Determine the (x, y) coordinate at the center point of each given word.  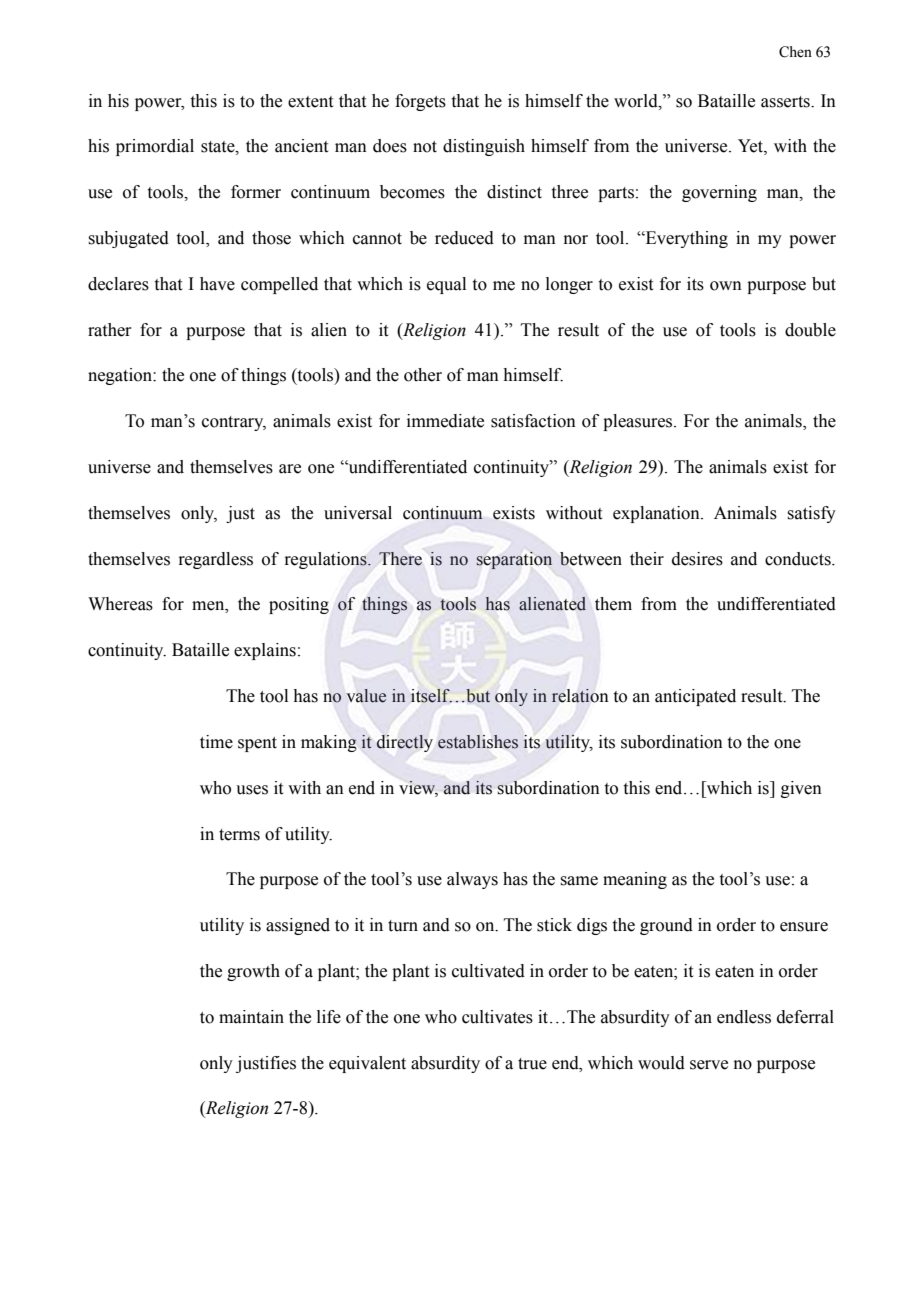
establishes (478, 742)
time (216, 742)
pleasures (639, 422)
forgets (420, 102)
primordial (155, 147)
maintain (251, 1017)
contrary (234, 423)
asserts (786, 102)
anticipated (695, 697)
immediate (445, 421)
